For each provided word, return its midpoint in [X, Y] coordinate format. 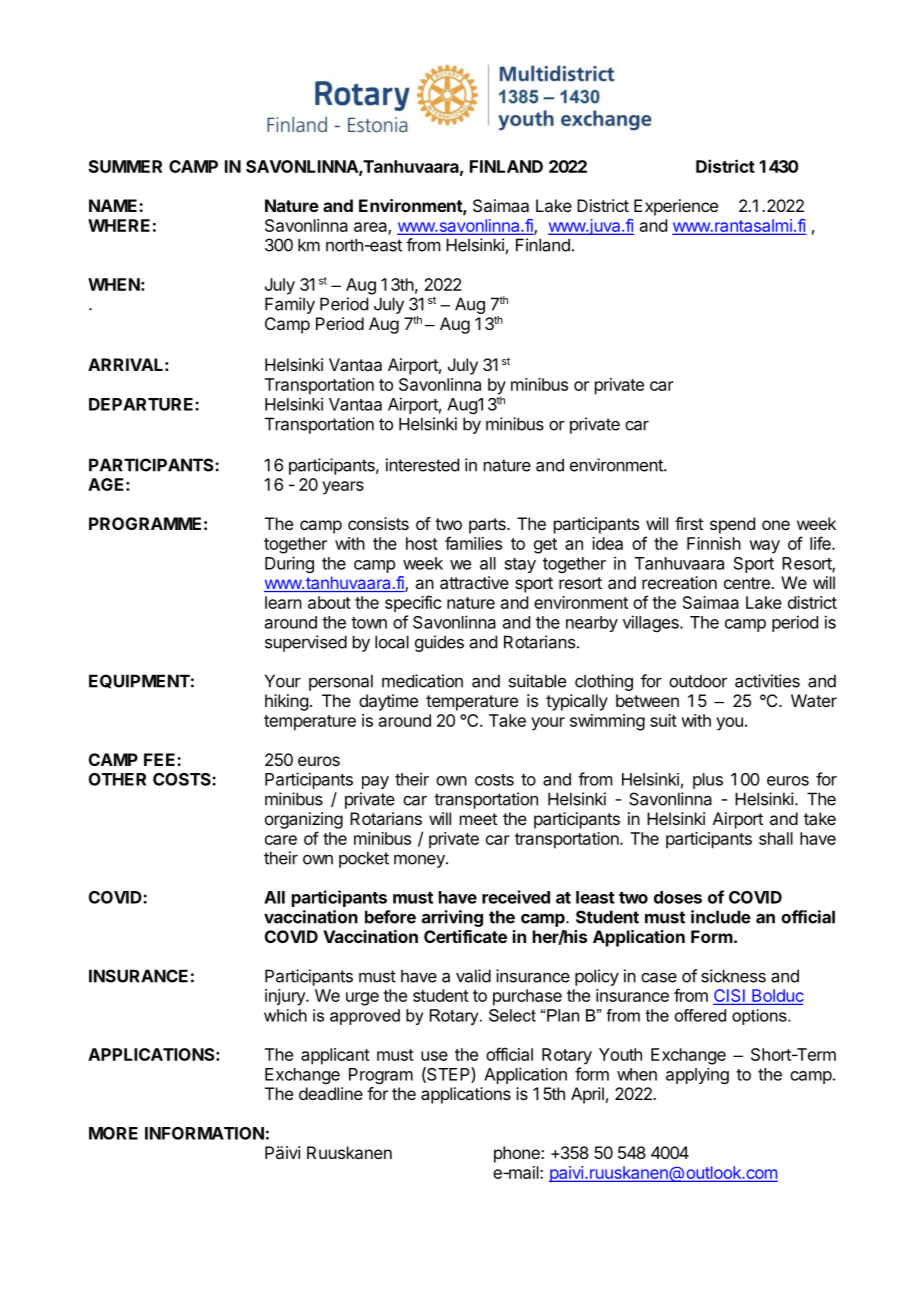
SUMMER [125, 166]
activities [767, 681]
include [721, 917]
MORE [113, 1133]
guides [439, 643]
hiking [286, 702]
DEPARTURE [142, 404]
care [281, 840]
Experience [676, 207]
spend [732, 525]
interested [422, 465]
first [689, 523]
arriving [452, 918]
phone [518, 1154]
